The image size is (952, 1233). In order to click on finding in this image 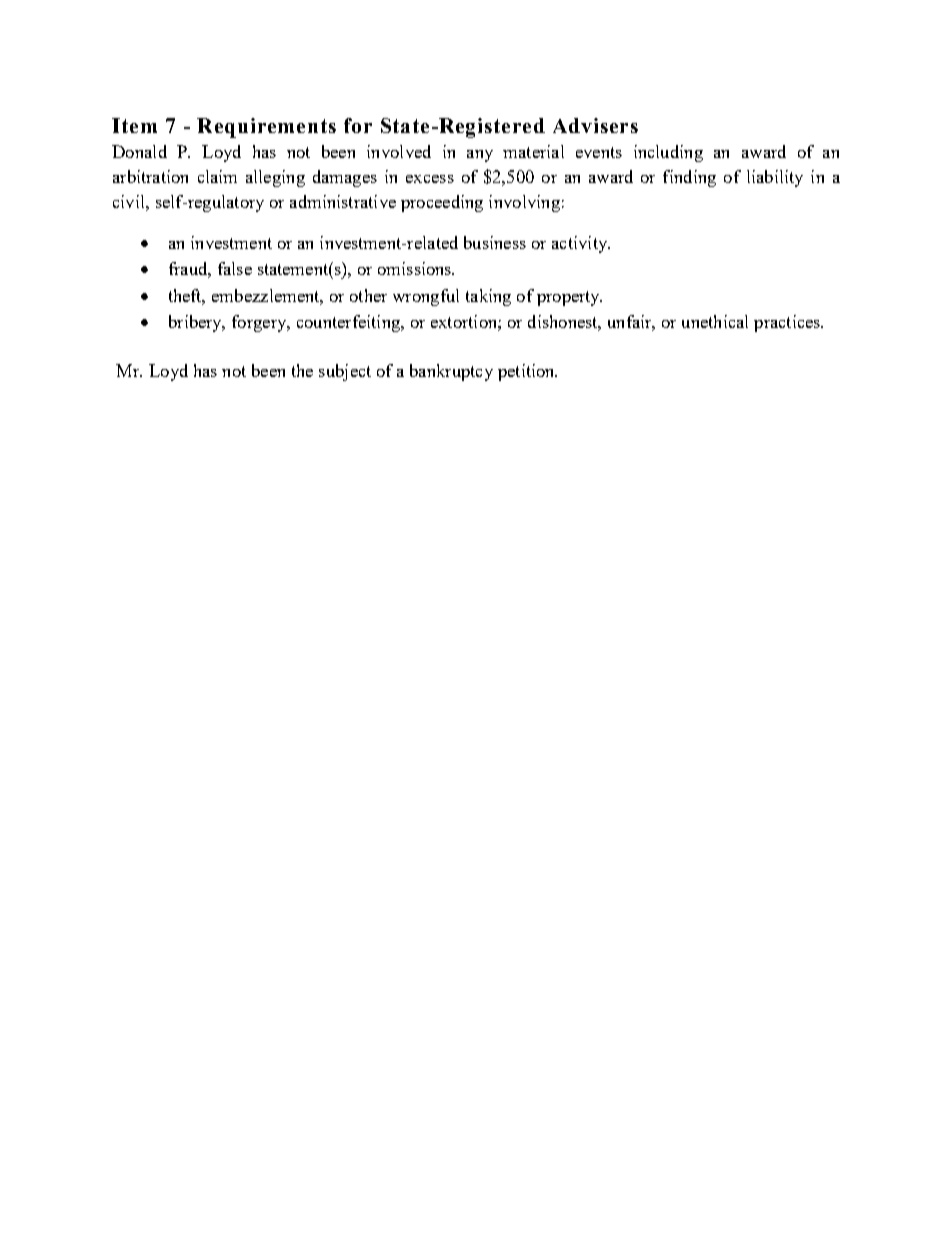, I will do `click(689, 178)`.
